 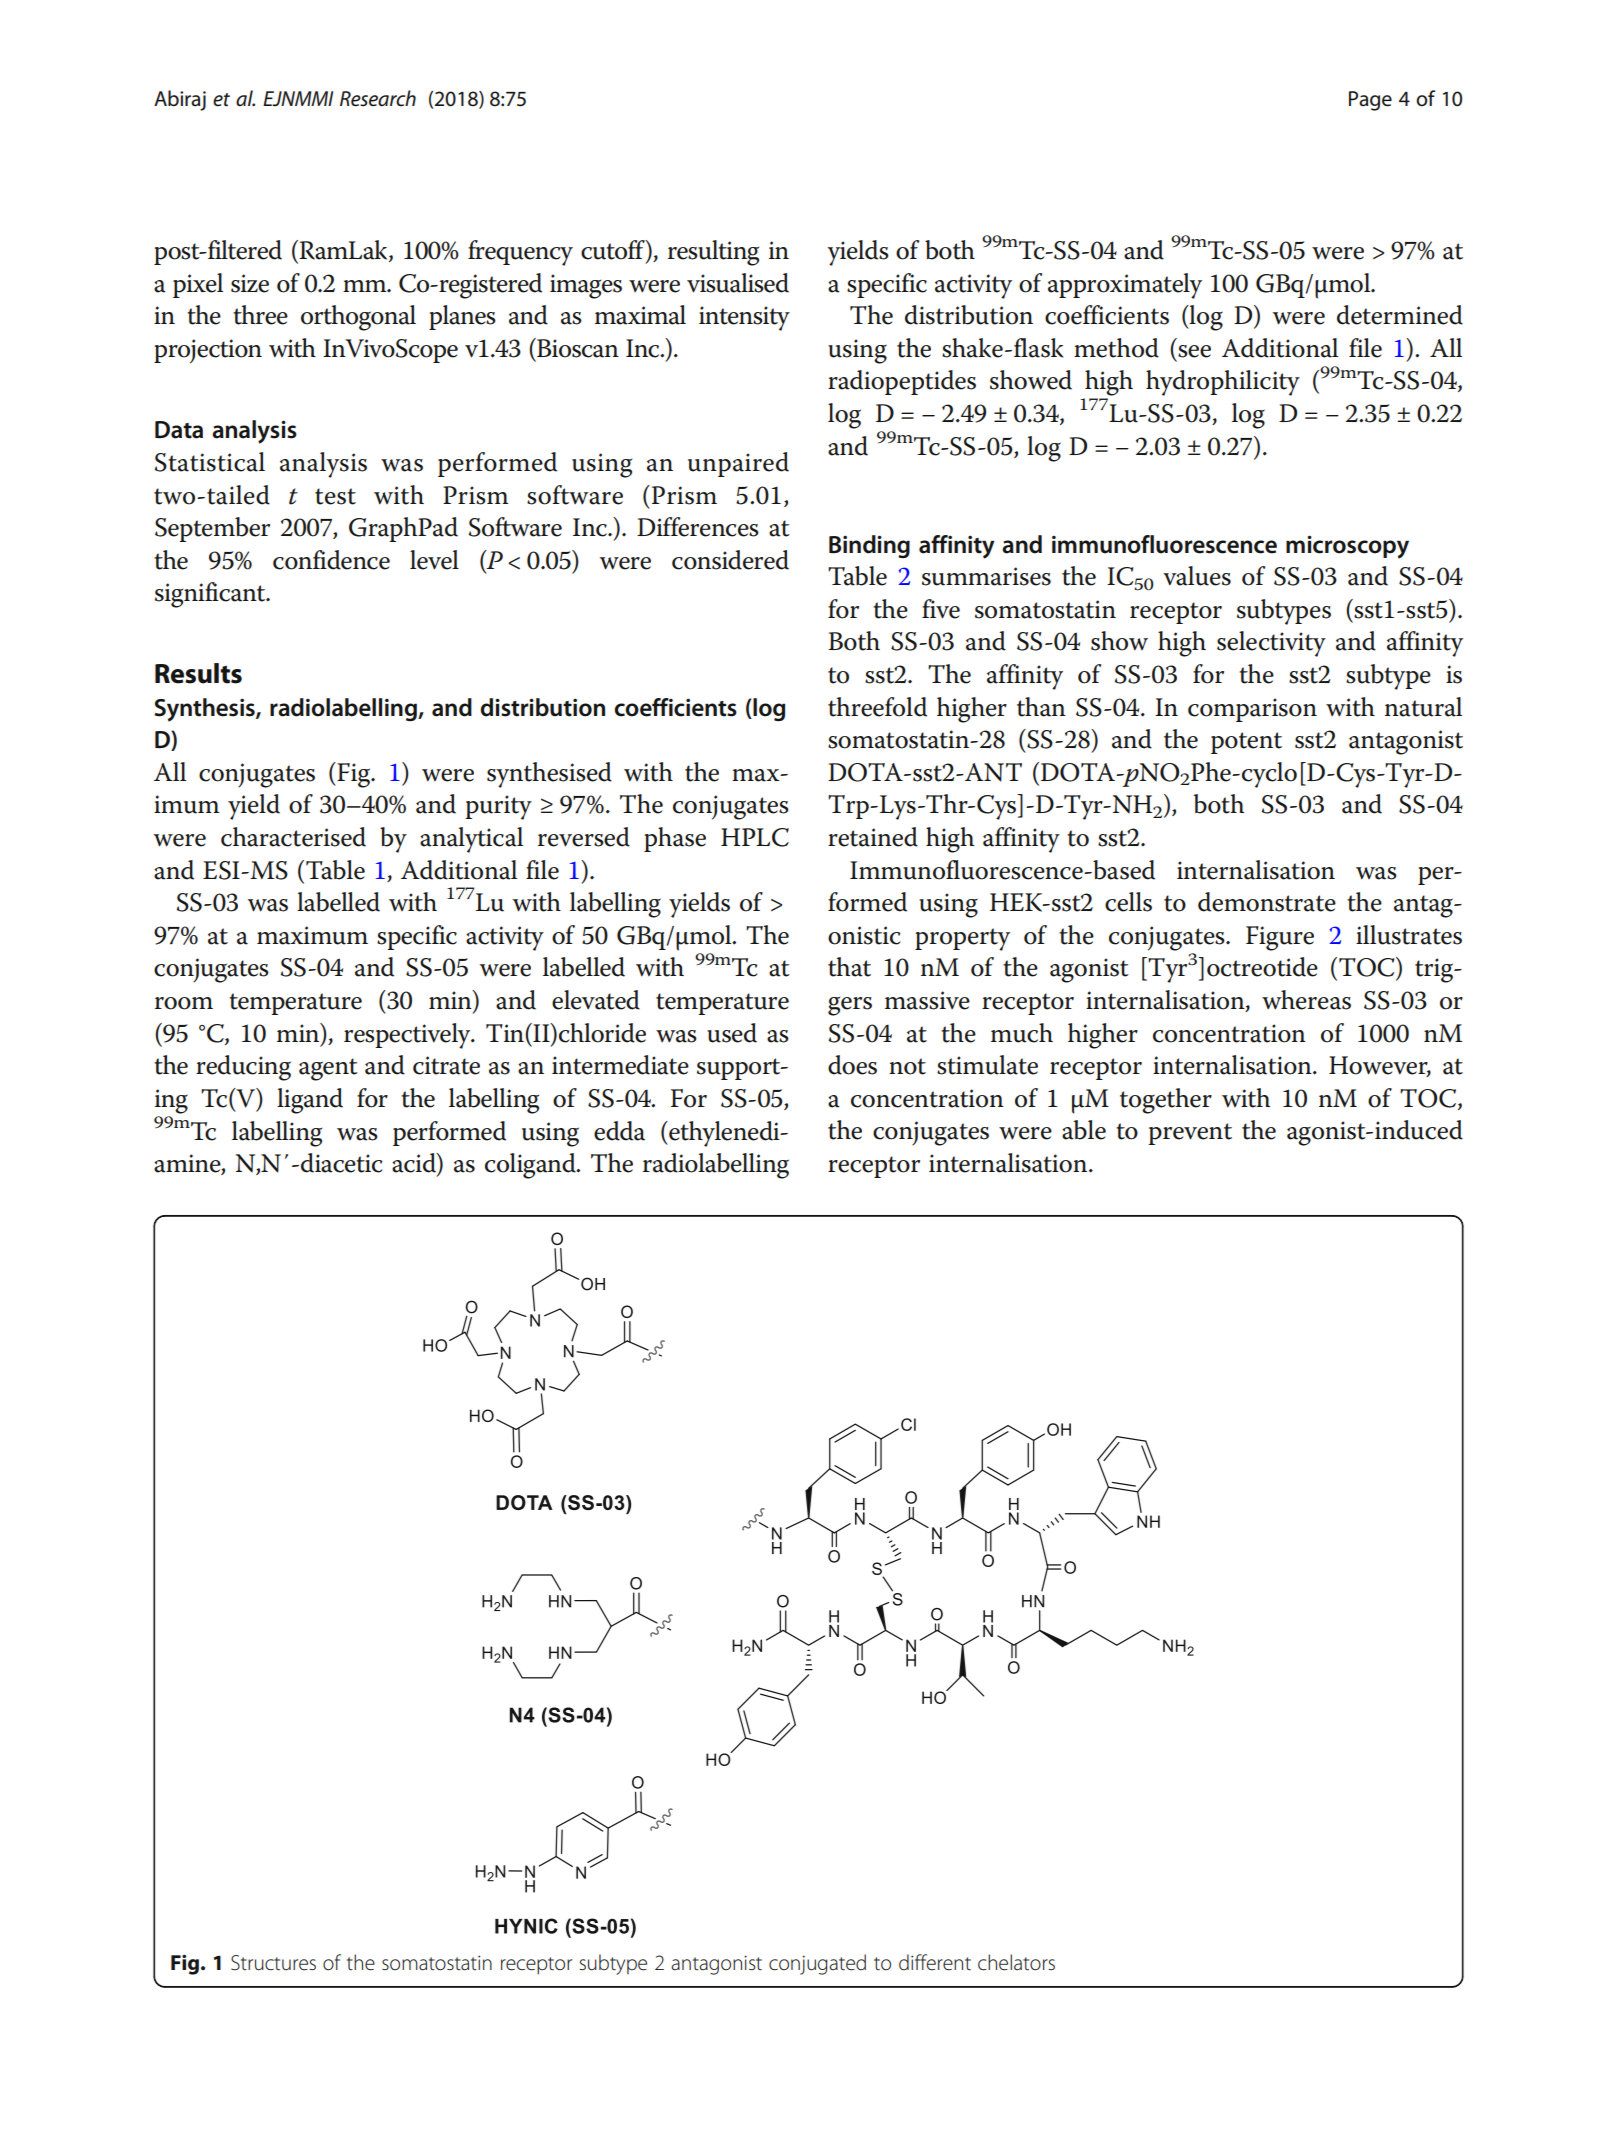 I want to click on edda, so click(x=619, y=1131).
